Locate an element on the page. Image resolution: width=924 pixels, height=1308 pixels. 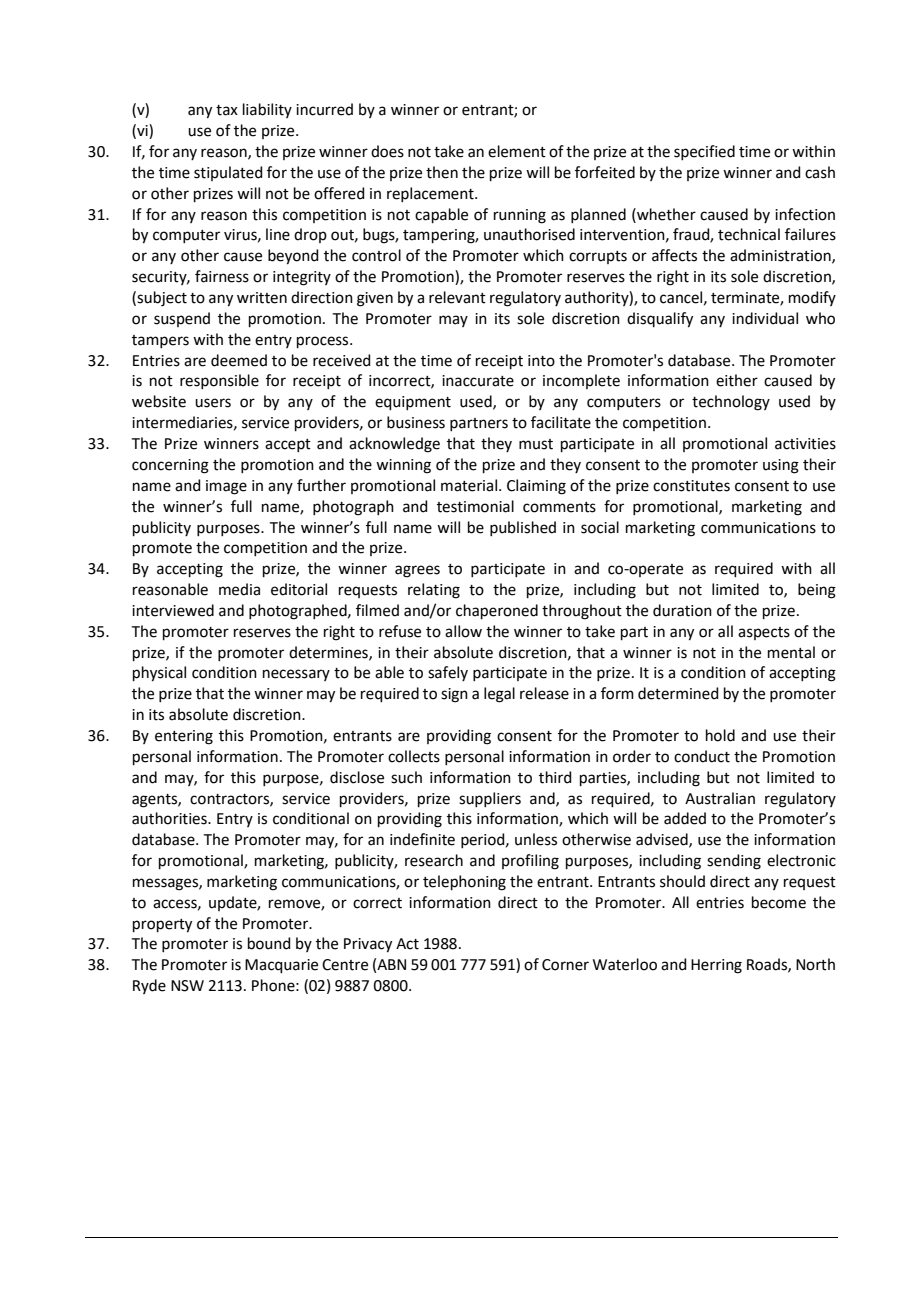
element is located at coordinates (517, 151).
